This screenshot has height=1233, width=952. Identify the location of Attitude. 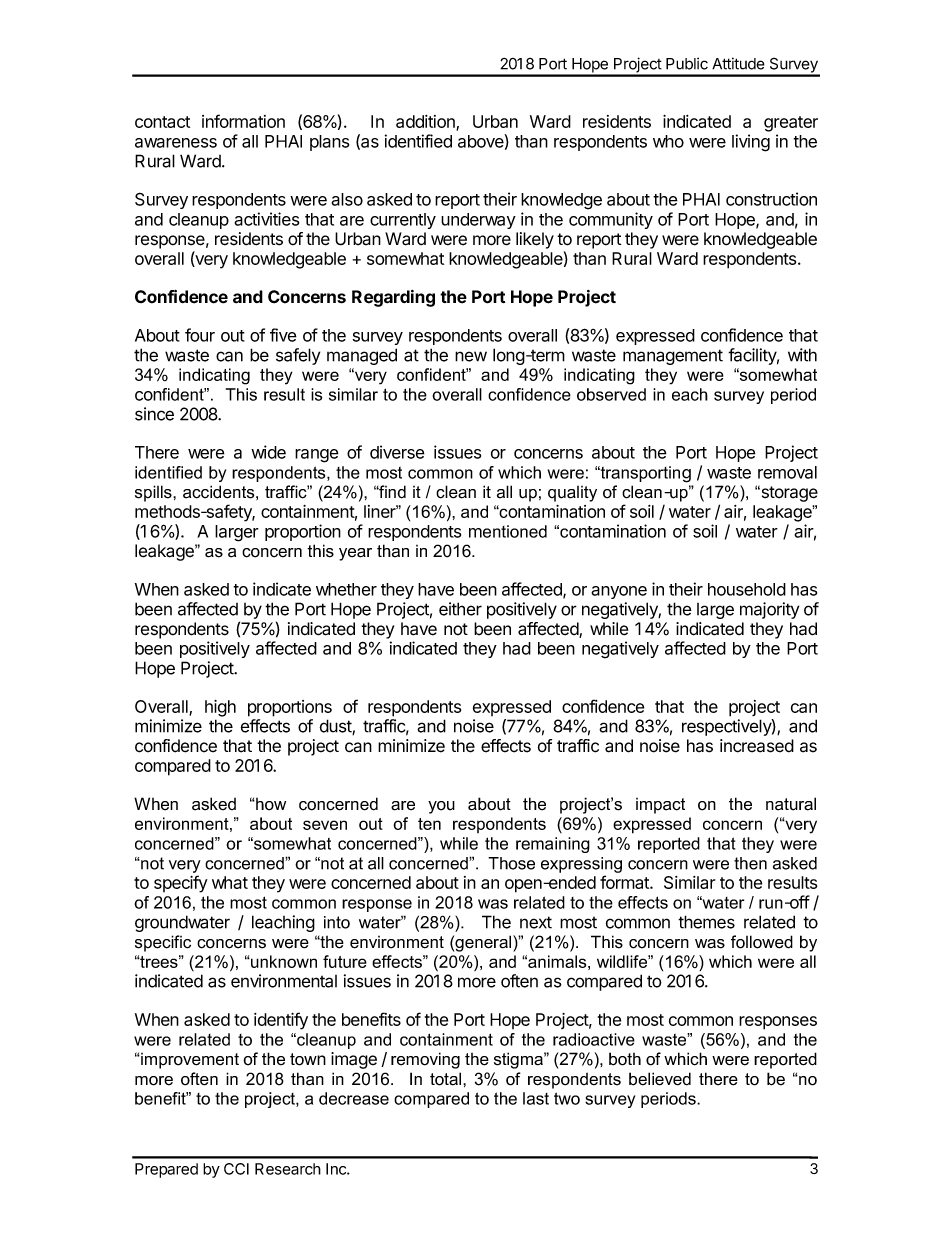
(738, 63).
